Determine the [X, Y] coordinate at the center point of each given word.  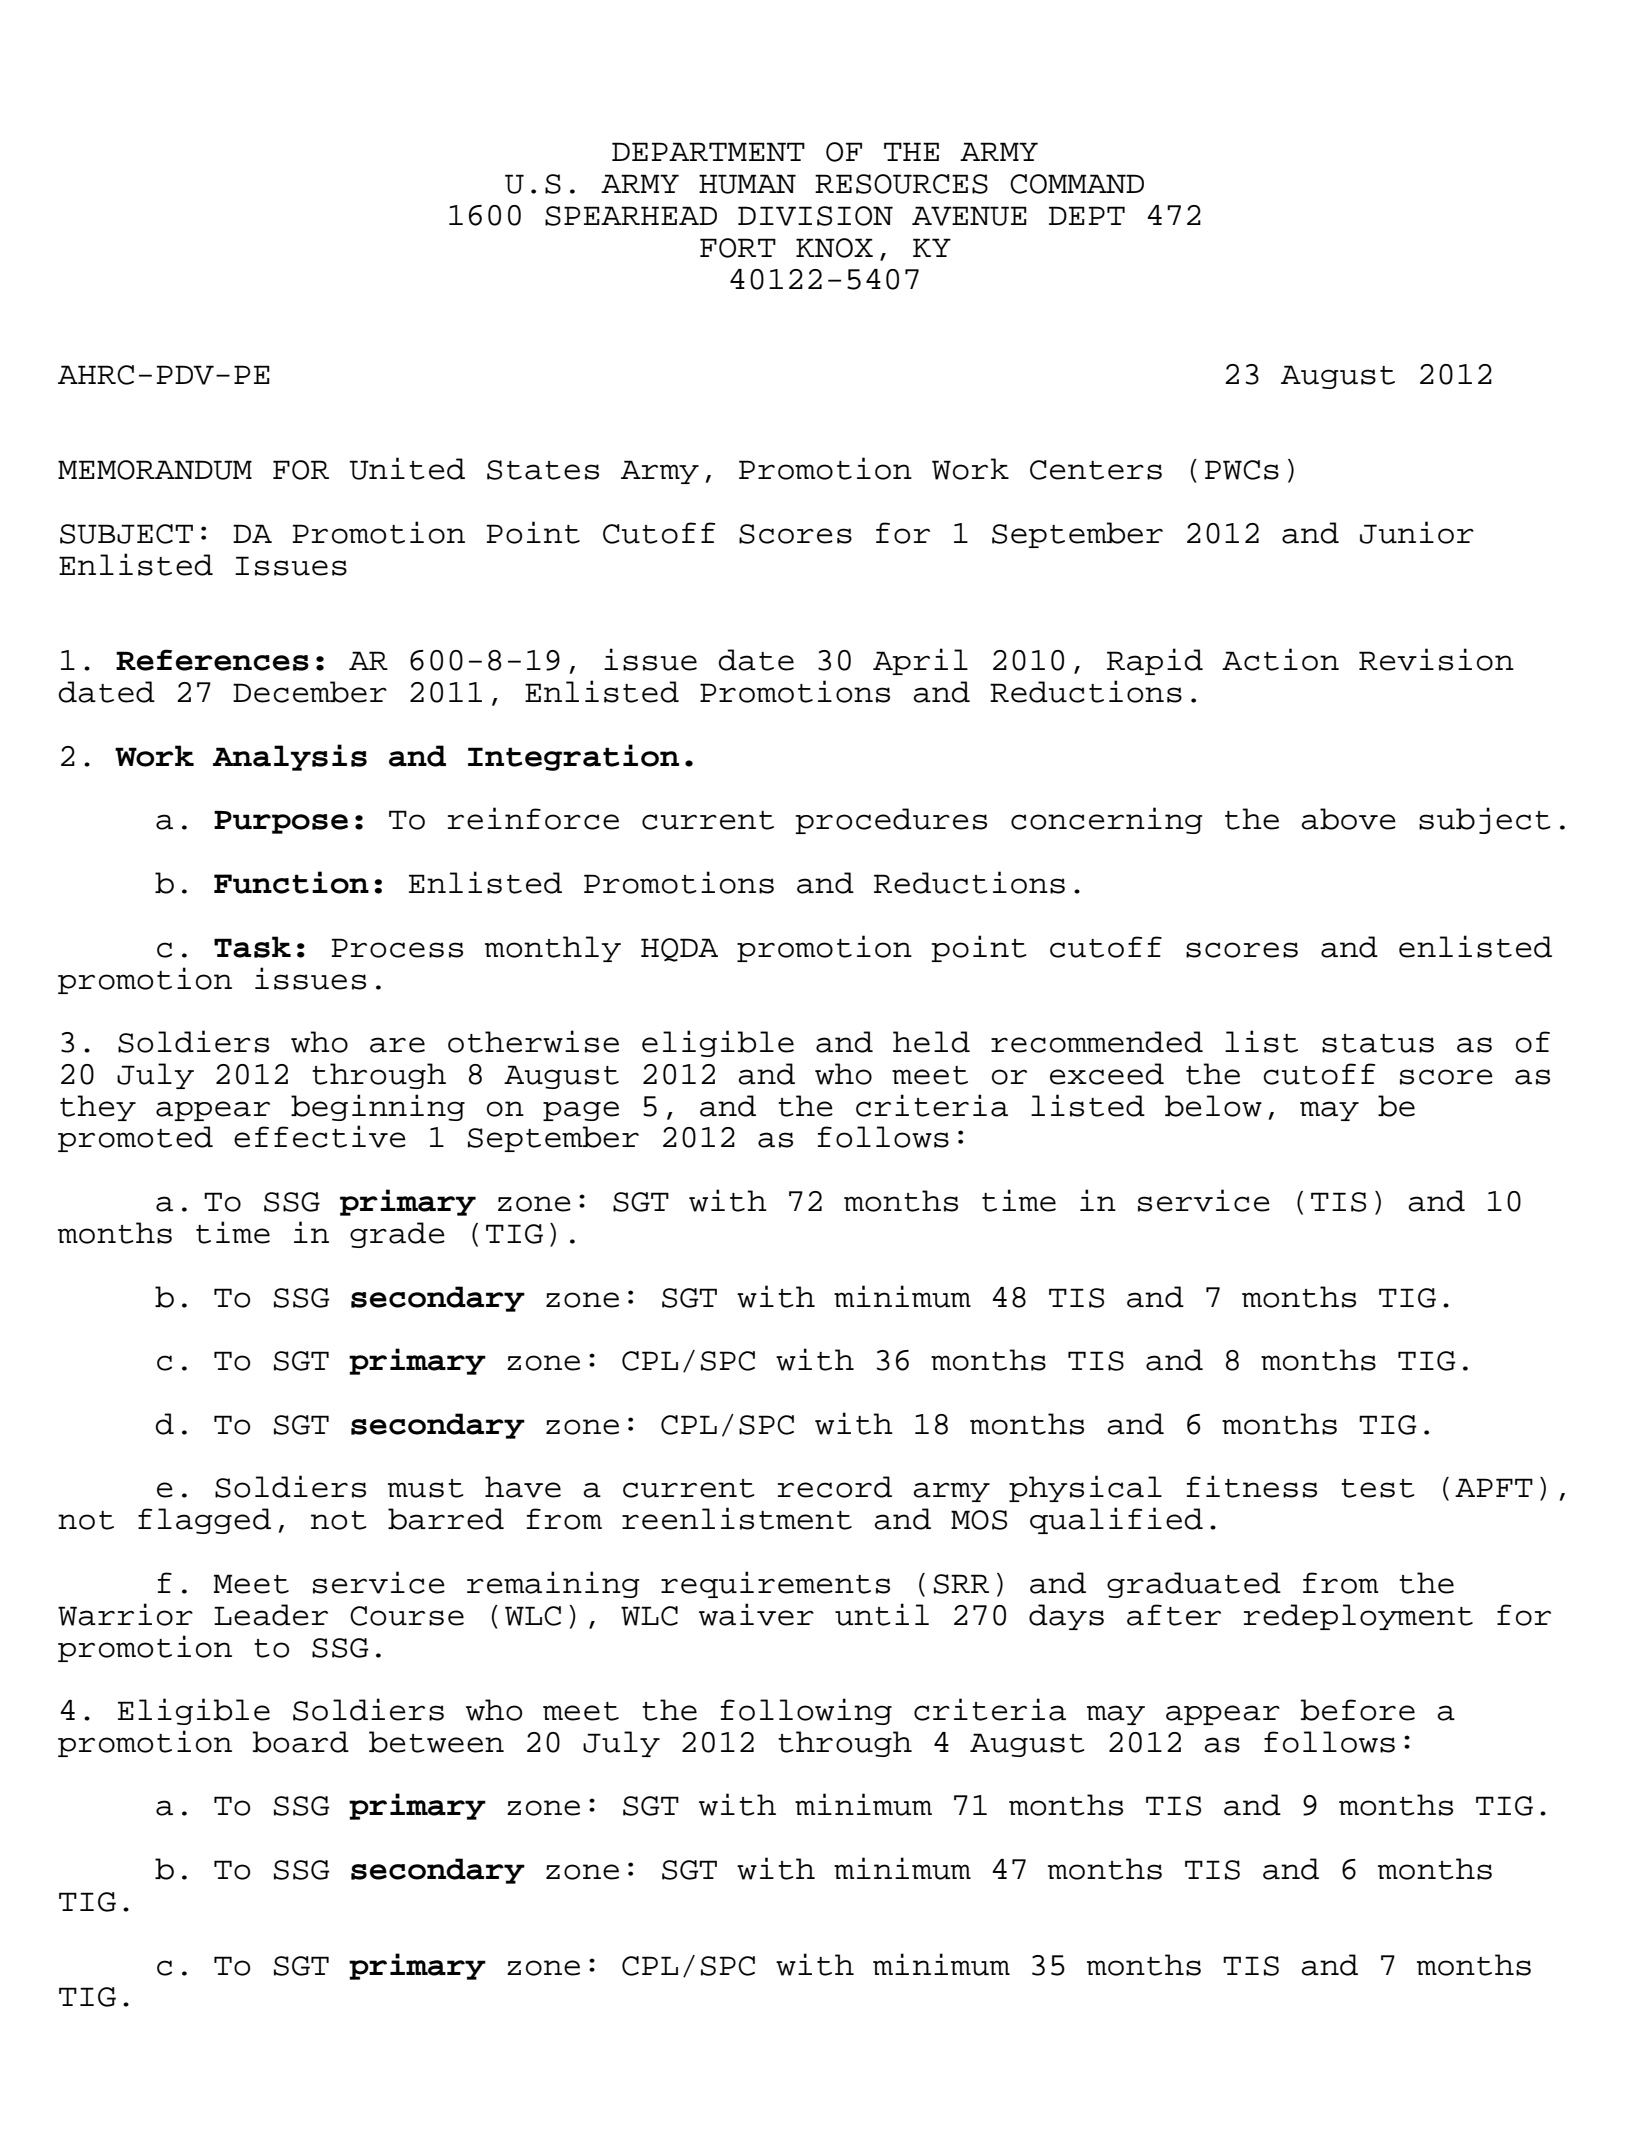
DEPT [1087, 215]
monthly [553, 949]
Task [252, 947]
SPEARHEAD [631, 216]
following [806, 1711]
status [1378, 1043]
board [301, 1742]
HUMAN [747, 184]
